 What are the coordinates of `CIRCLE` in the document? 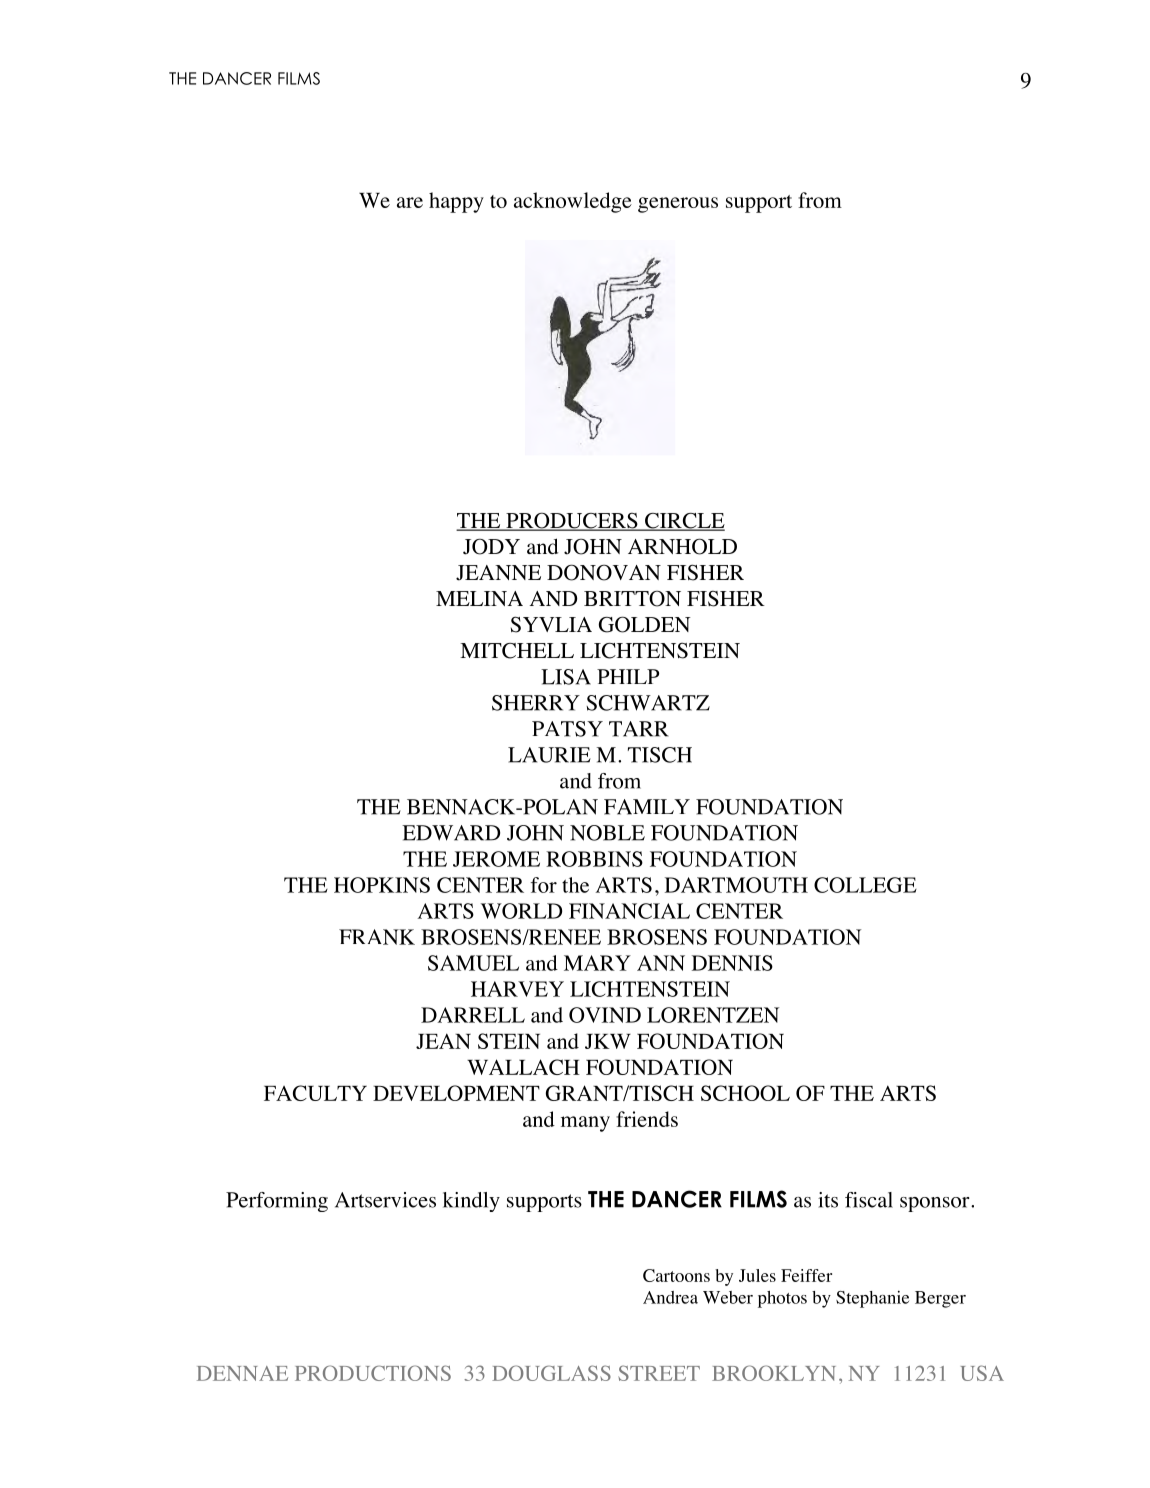 It's located at (684, 522).
